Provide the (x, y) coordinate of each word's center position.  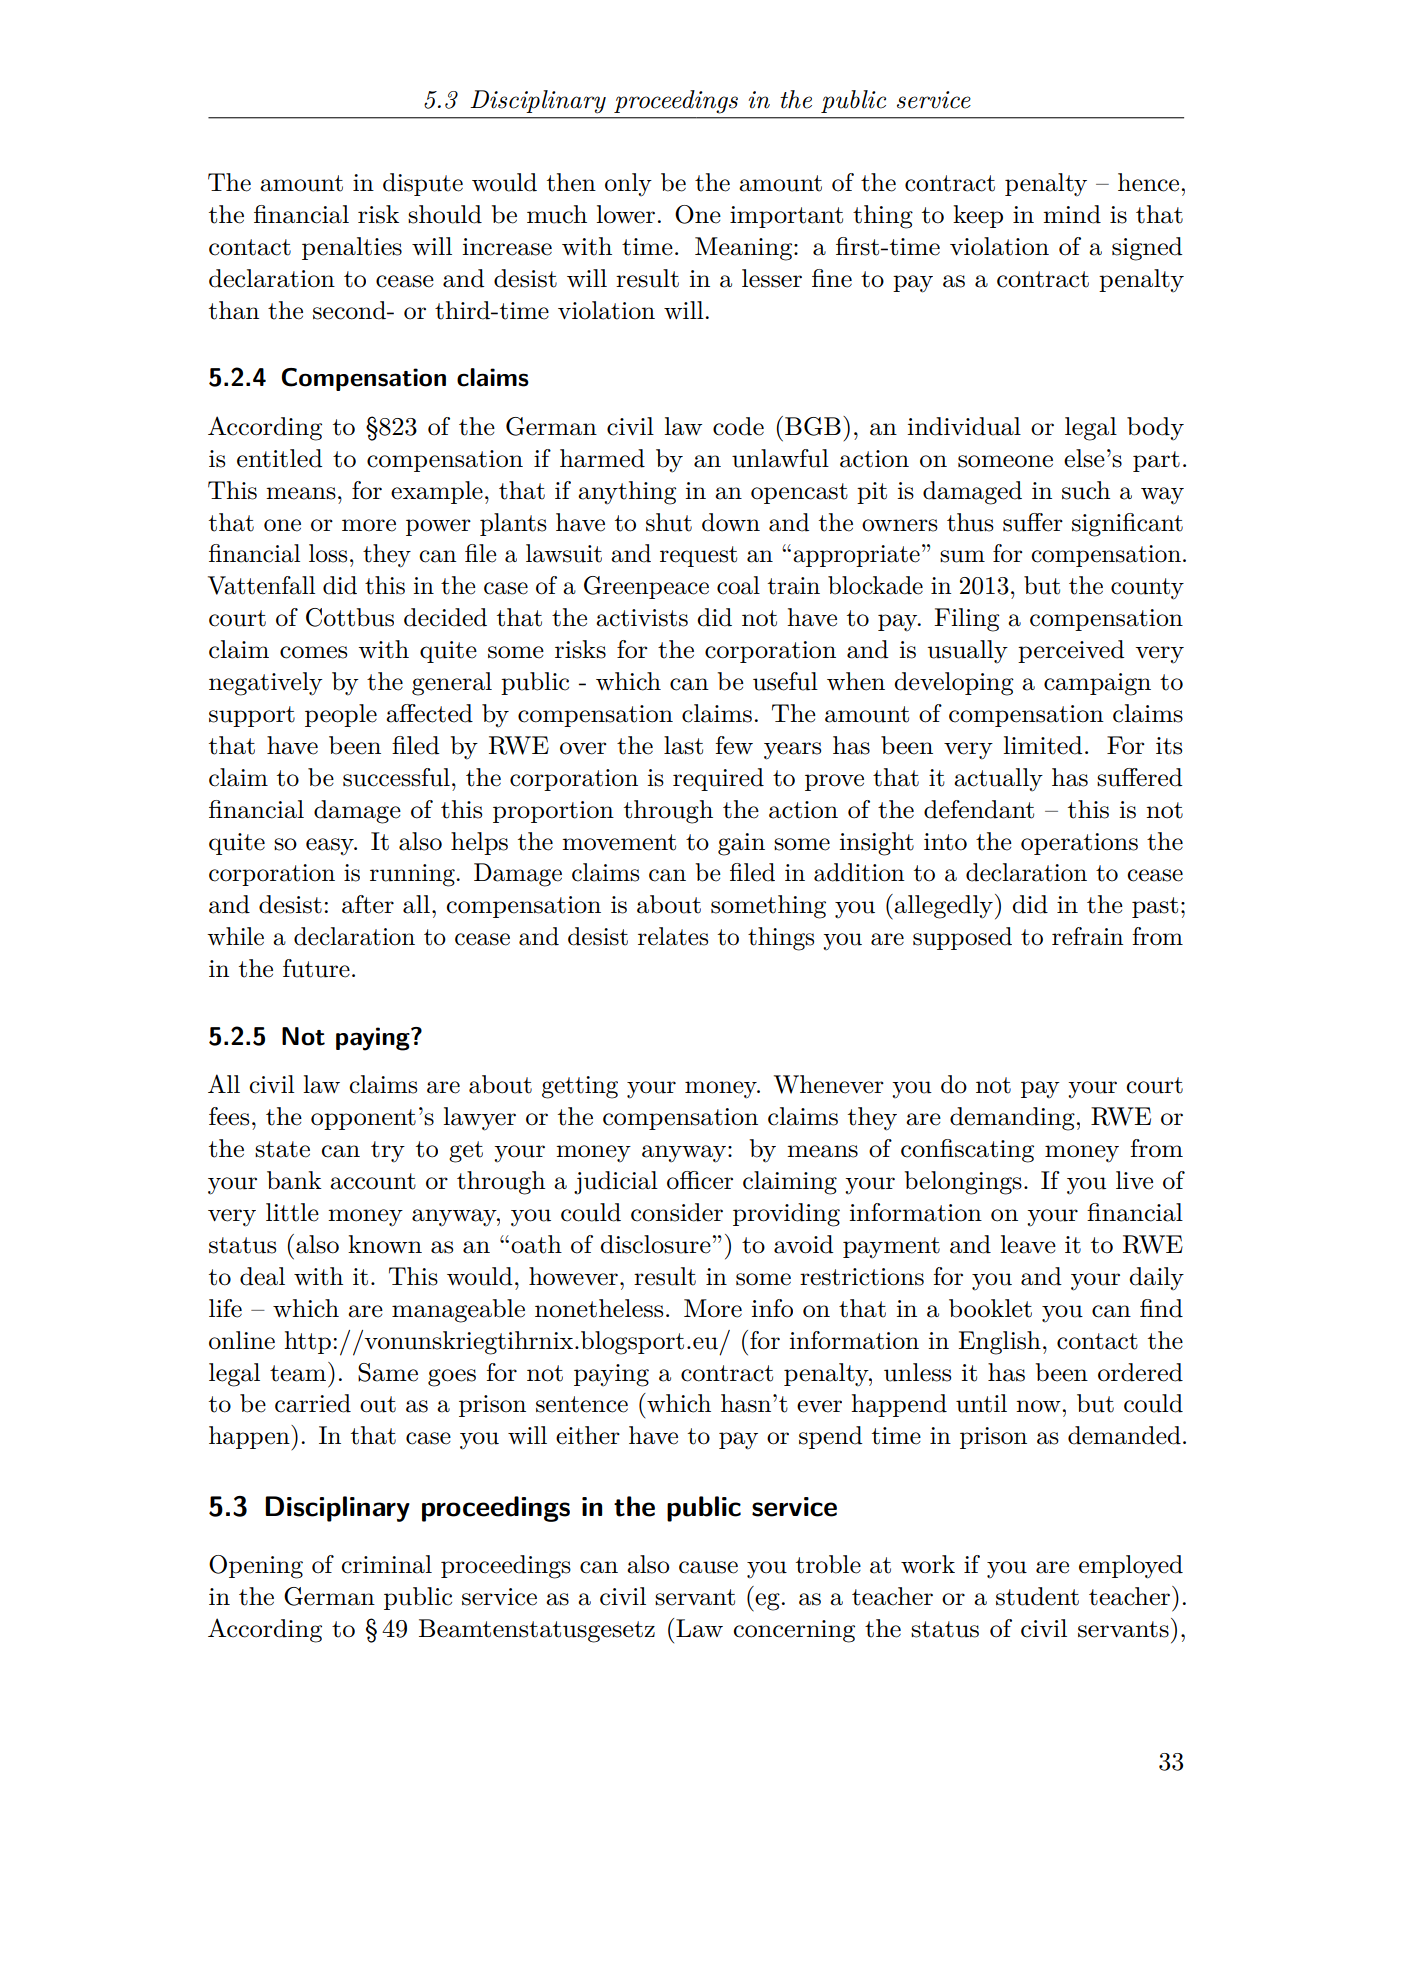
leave (1028, 1244)
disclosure (655, 1244)
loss (328, 553)
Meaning (745, 249)
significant (1127, 525)
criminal (386, 1564)
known (385, 1244)
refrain (1087, 936)
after (368, 904)
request (698, 556)
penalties (352, 248)
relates (673, 936)
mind (1072, 214)
